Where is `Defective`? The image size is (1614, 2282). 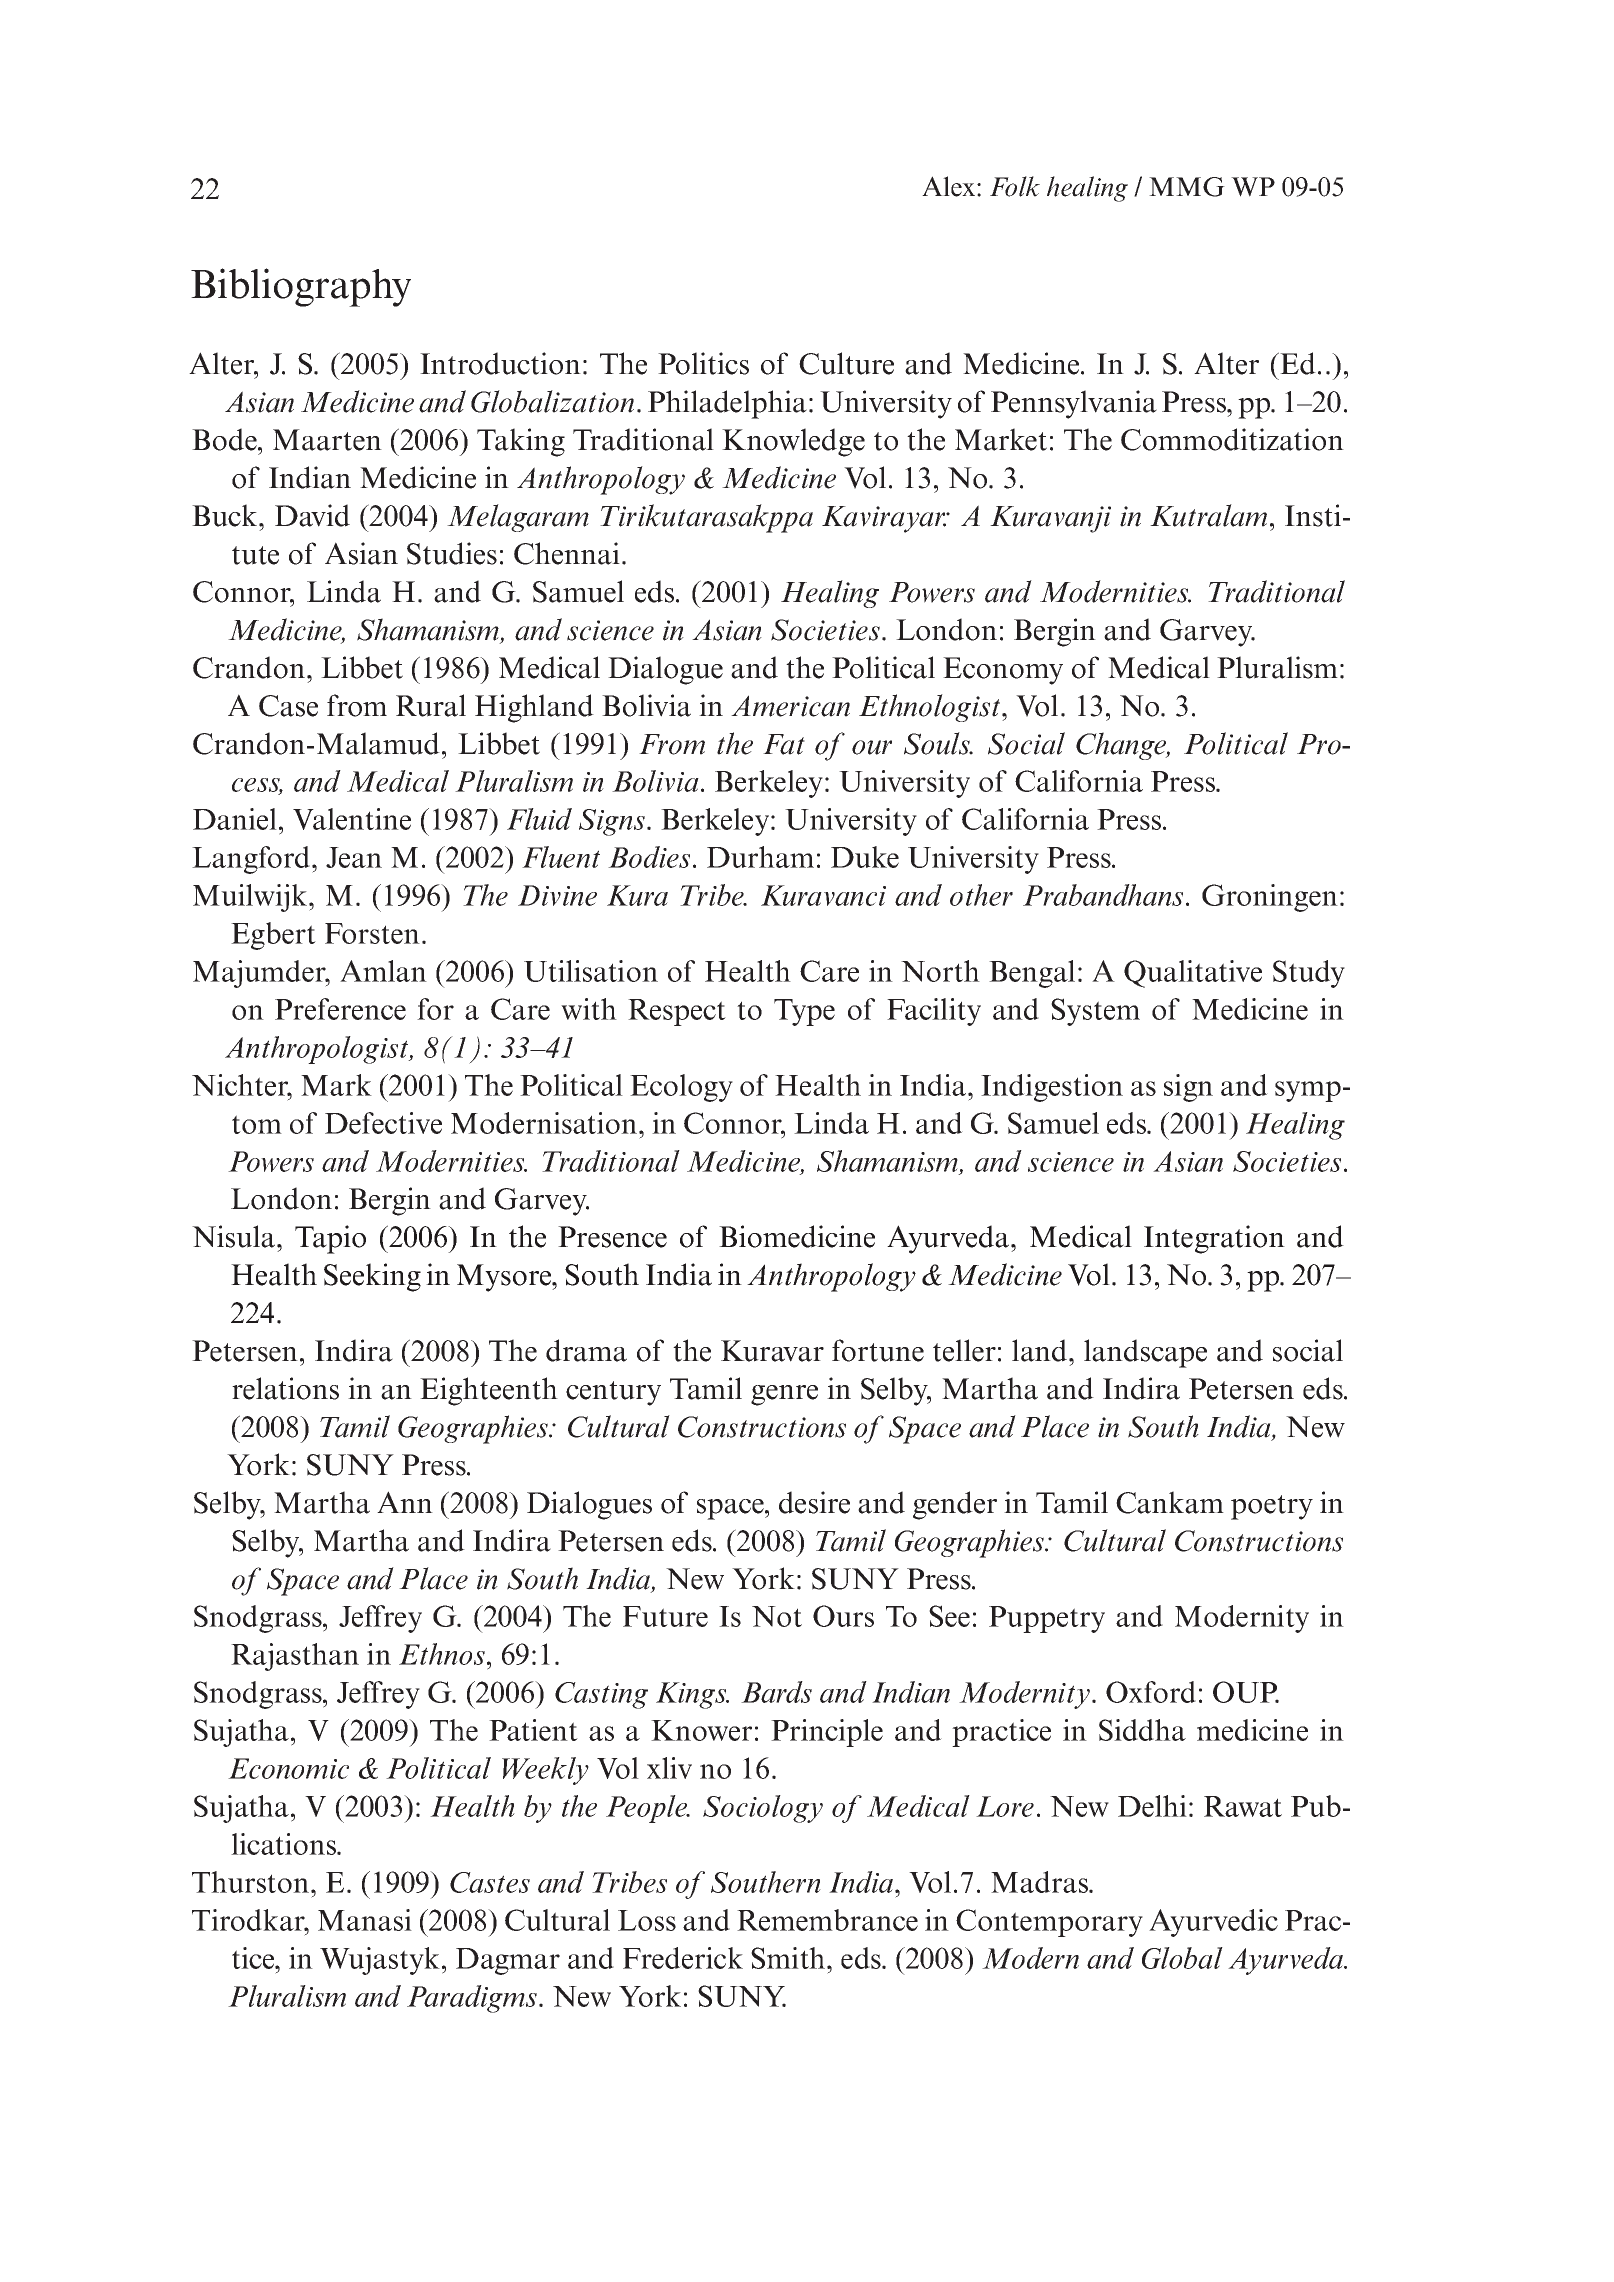 Defective is located at coordinates (383, 1123).
